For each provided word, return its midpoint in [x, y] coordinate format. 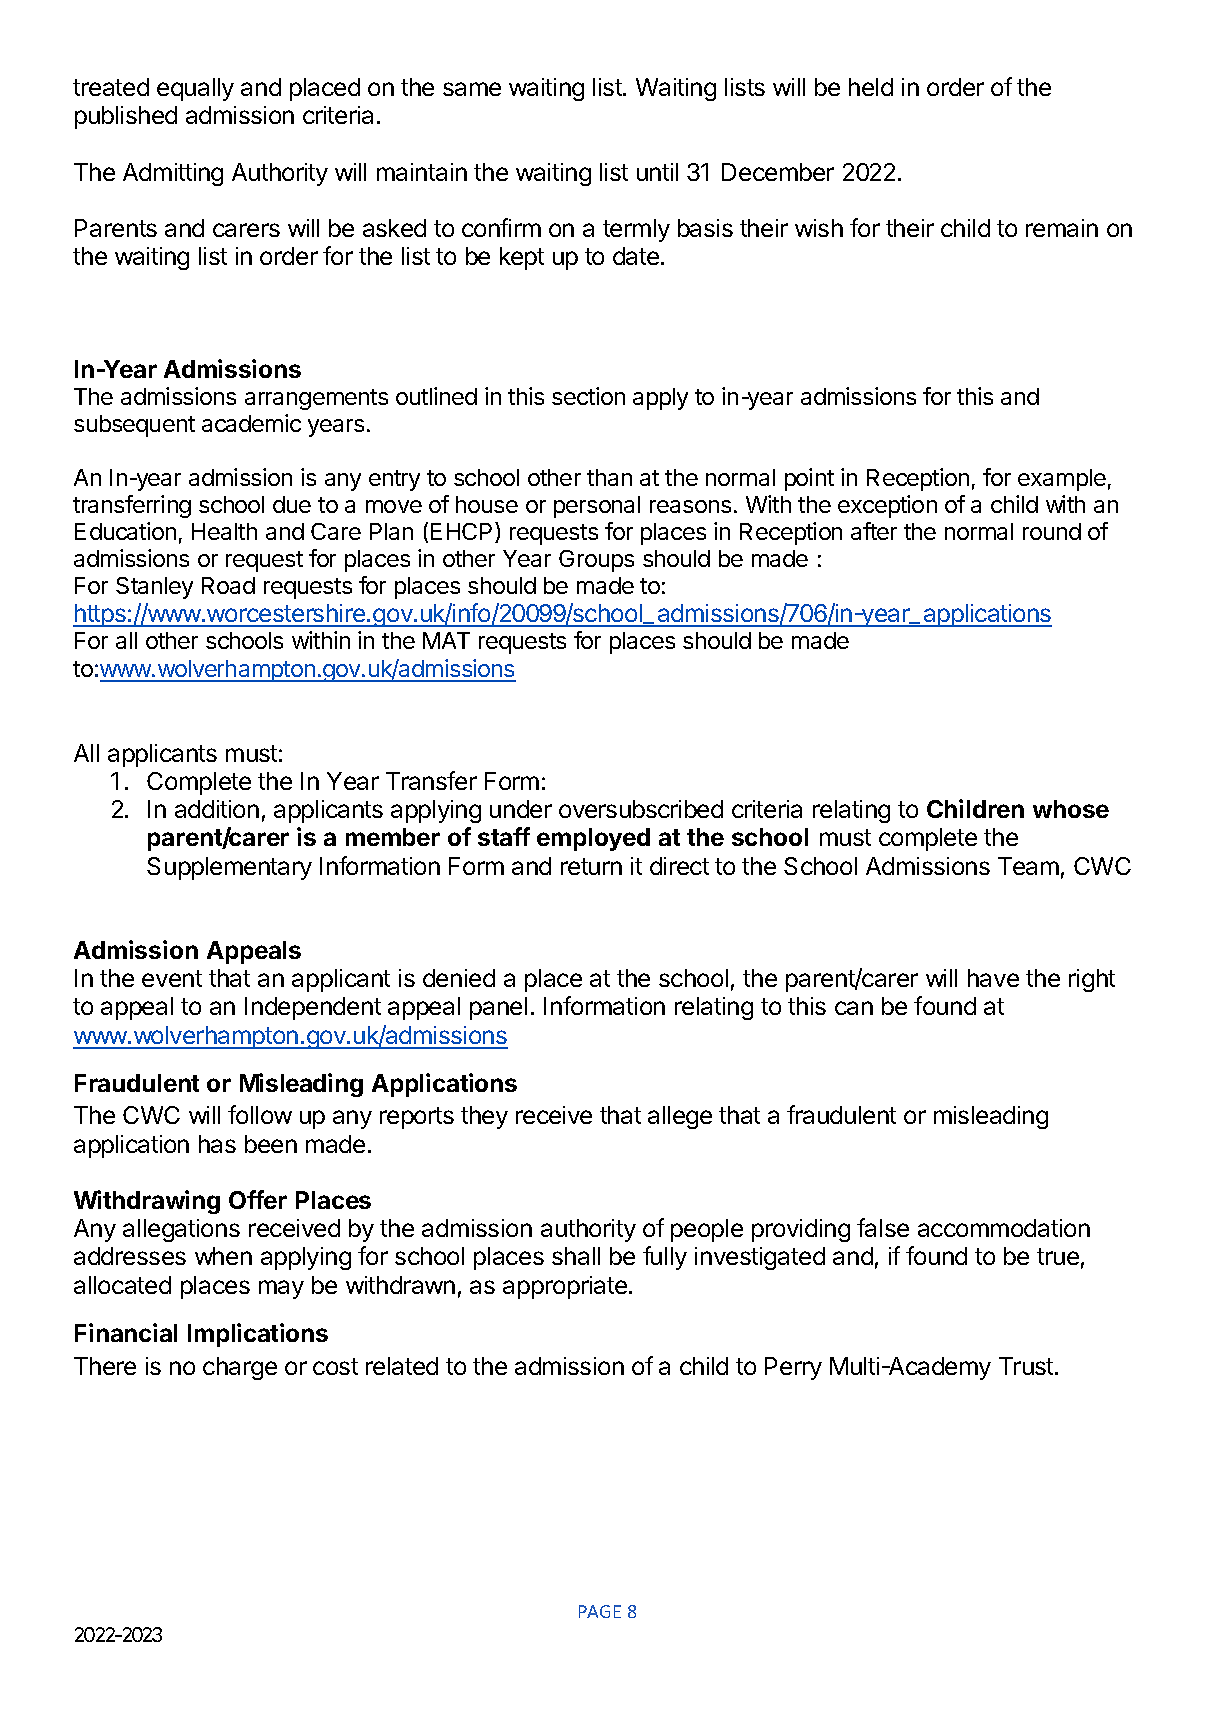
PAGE [600, 1611]
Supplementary [229, 868]
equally [195, 89]
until [657, 172]
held [871, 87]
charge [240, 1368]
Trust [1027, 1366]
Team [1028, 866]
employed [593, 839]
